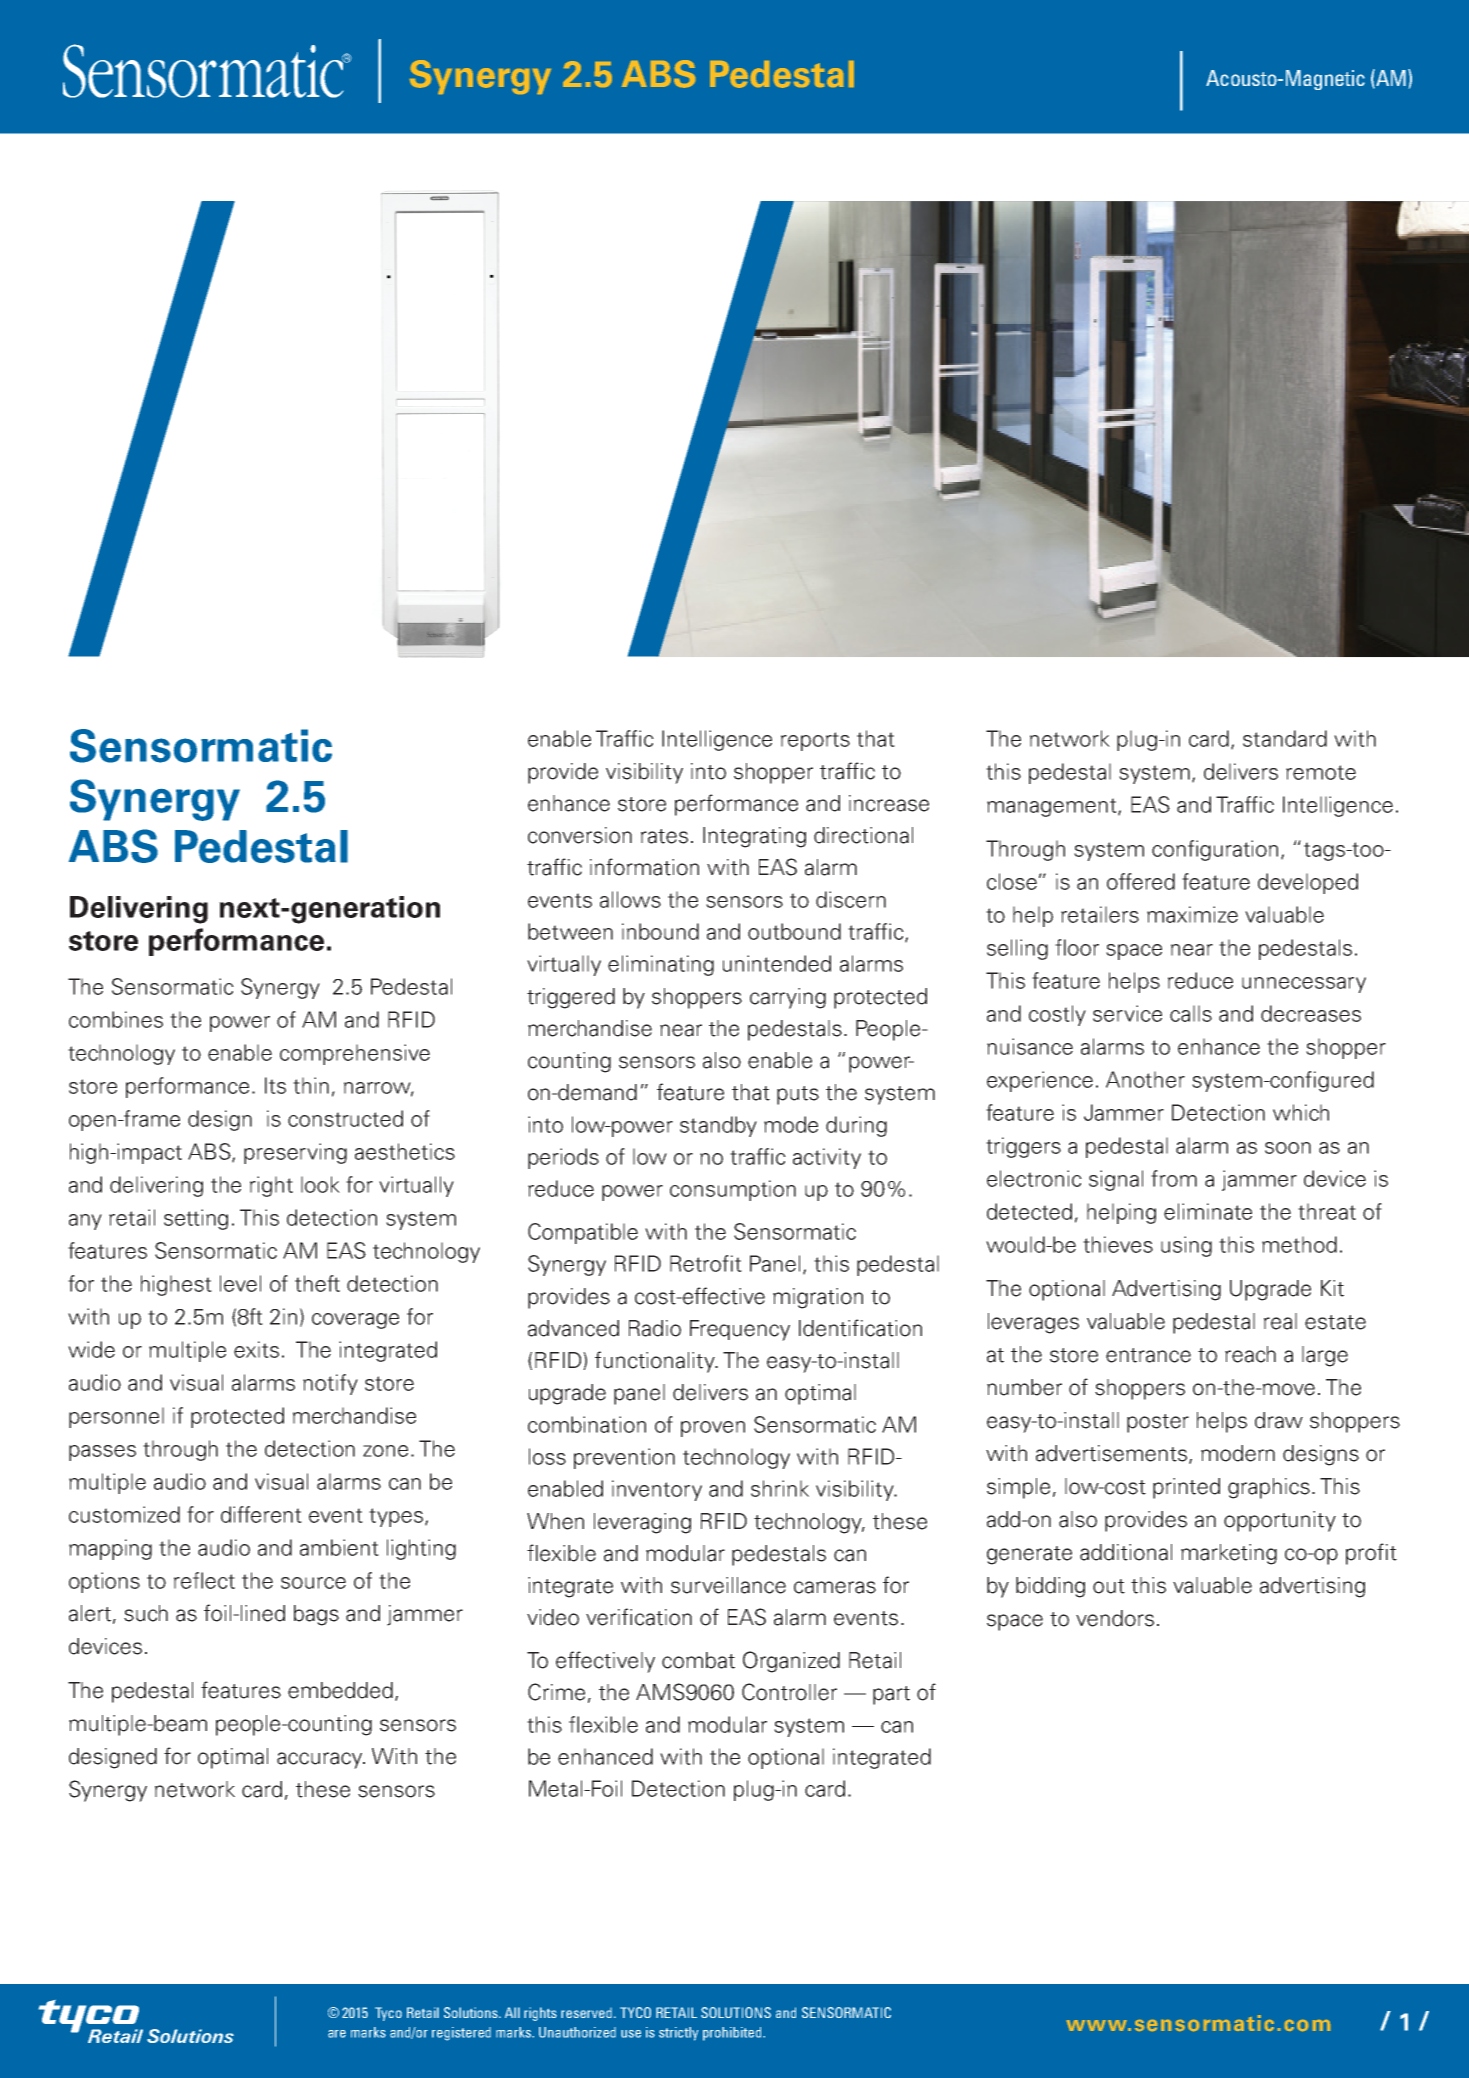 The image size is (1469, 2078). Describe the element at coordinates (256, 1349) in the screenshot. I see `exits` at that location.
